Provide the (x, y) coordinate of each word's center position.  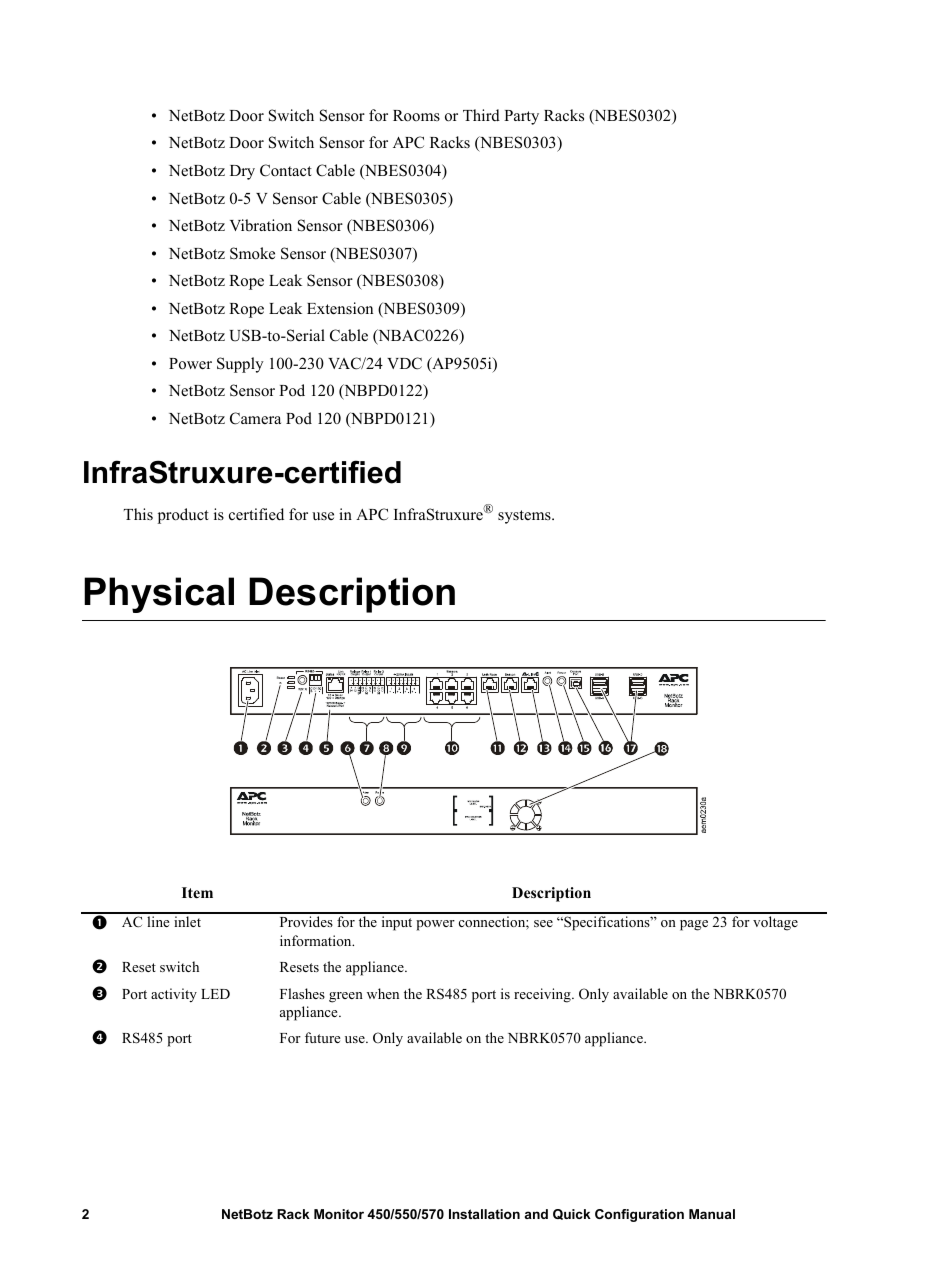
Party (521, 117)
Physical (159, 595)
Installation (484, 1214)
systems (525, 517)
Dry (242, 172)
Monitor (339, 1214)
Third (481, 115)
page (694, 925)
